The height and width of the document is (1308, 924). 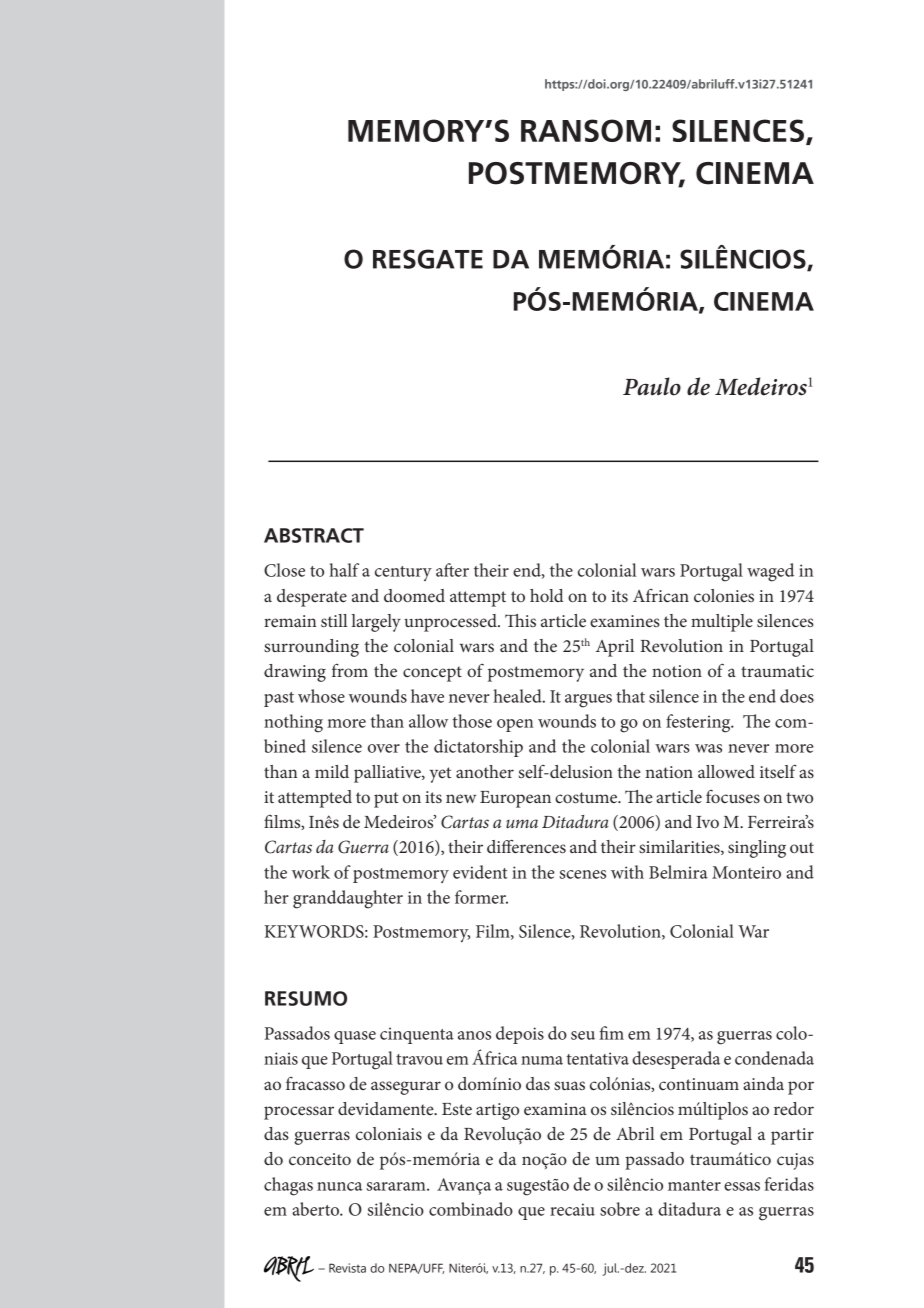 I want to click on RESUMO, so click(x=306, y=998).
